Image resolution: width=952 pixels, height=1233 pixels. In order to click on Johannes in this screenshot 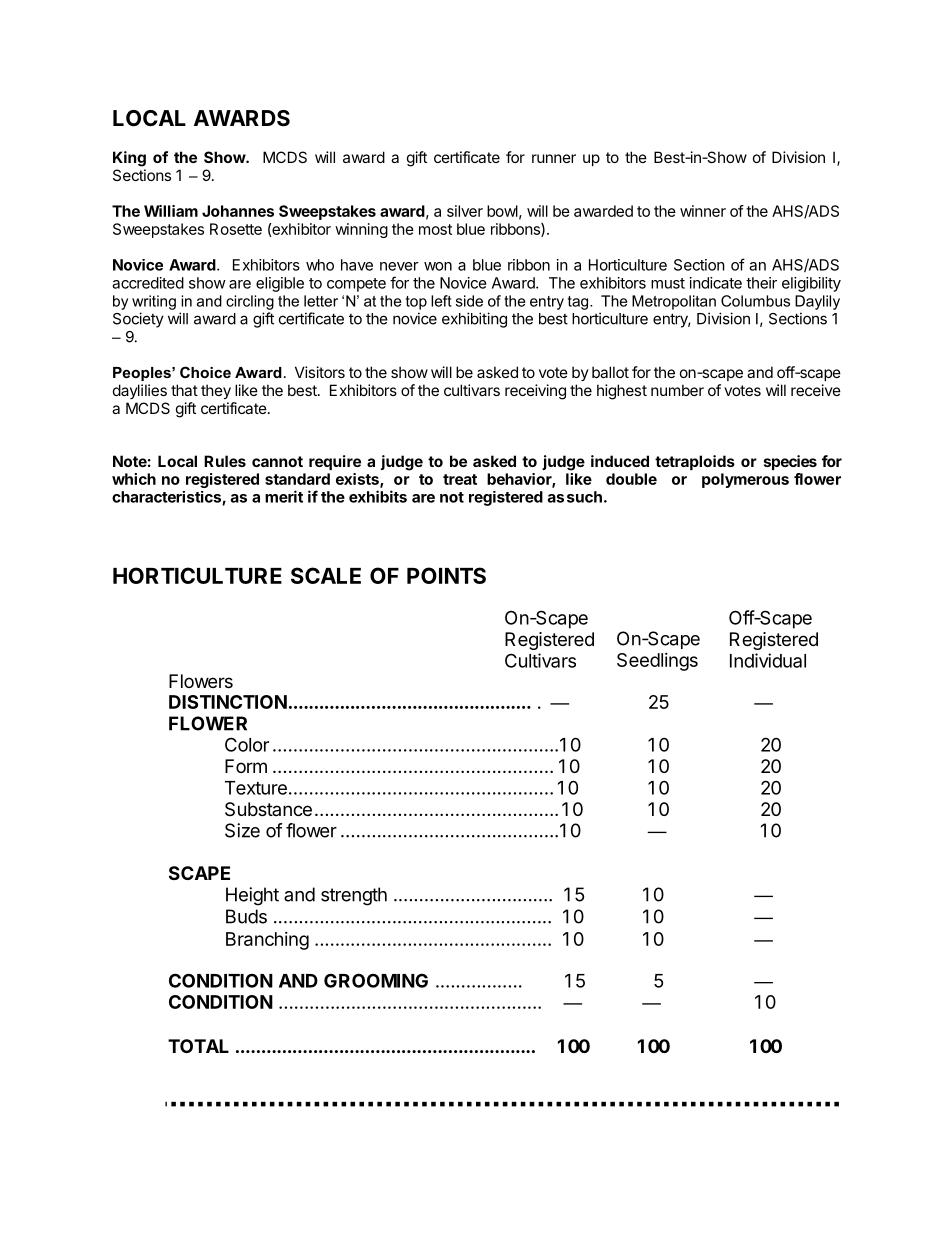, I will do `click(238, 211)`.
